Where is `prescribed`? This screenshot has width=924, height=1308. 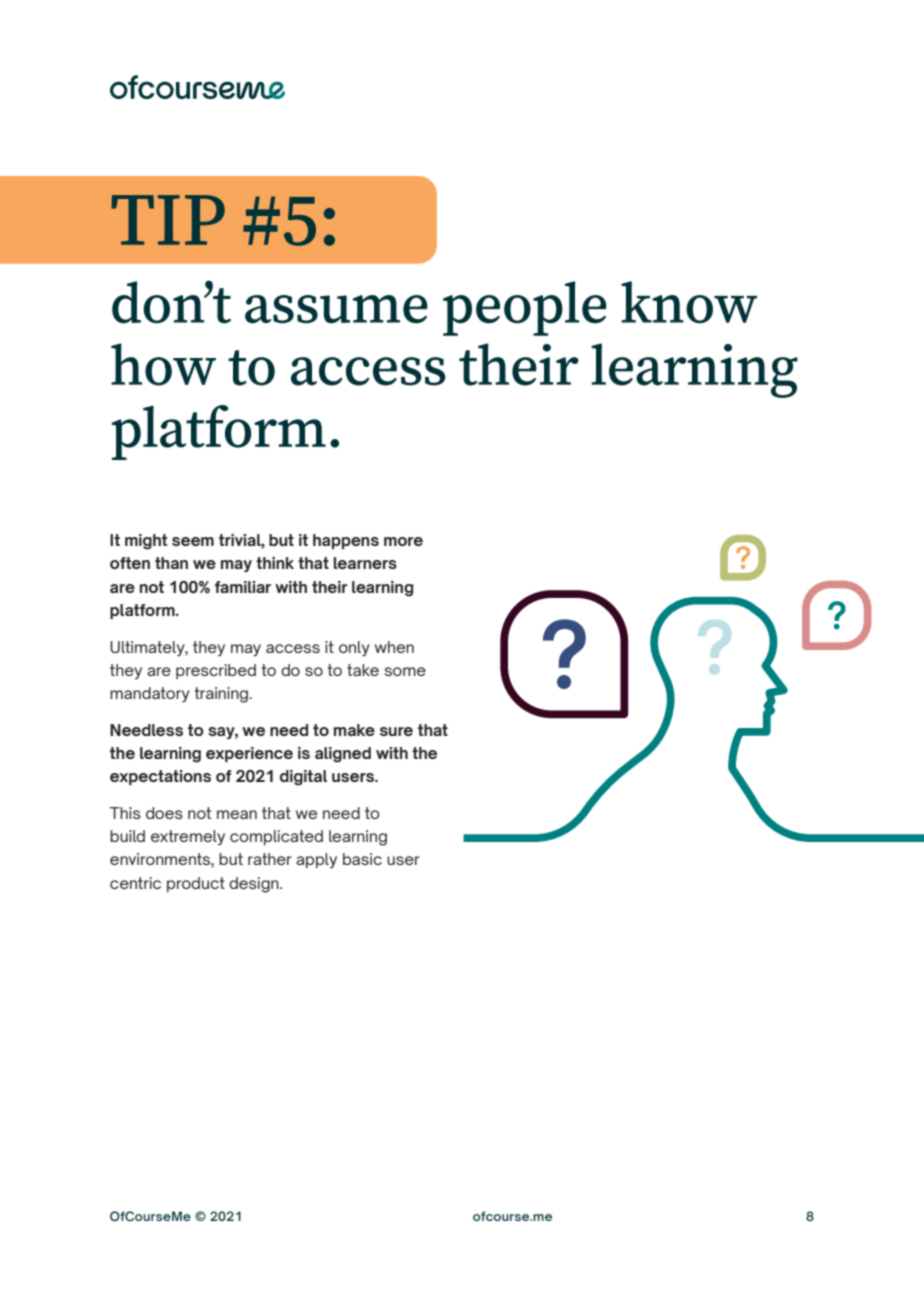
prescribed is located at coordinates (216, 671).
